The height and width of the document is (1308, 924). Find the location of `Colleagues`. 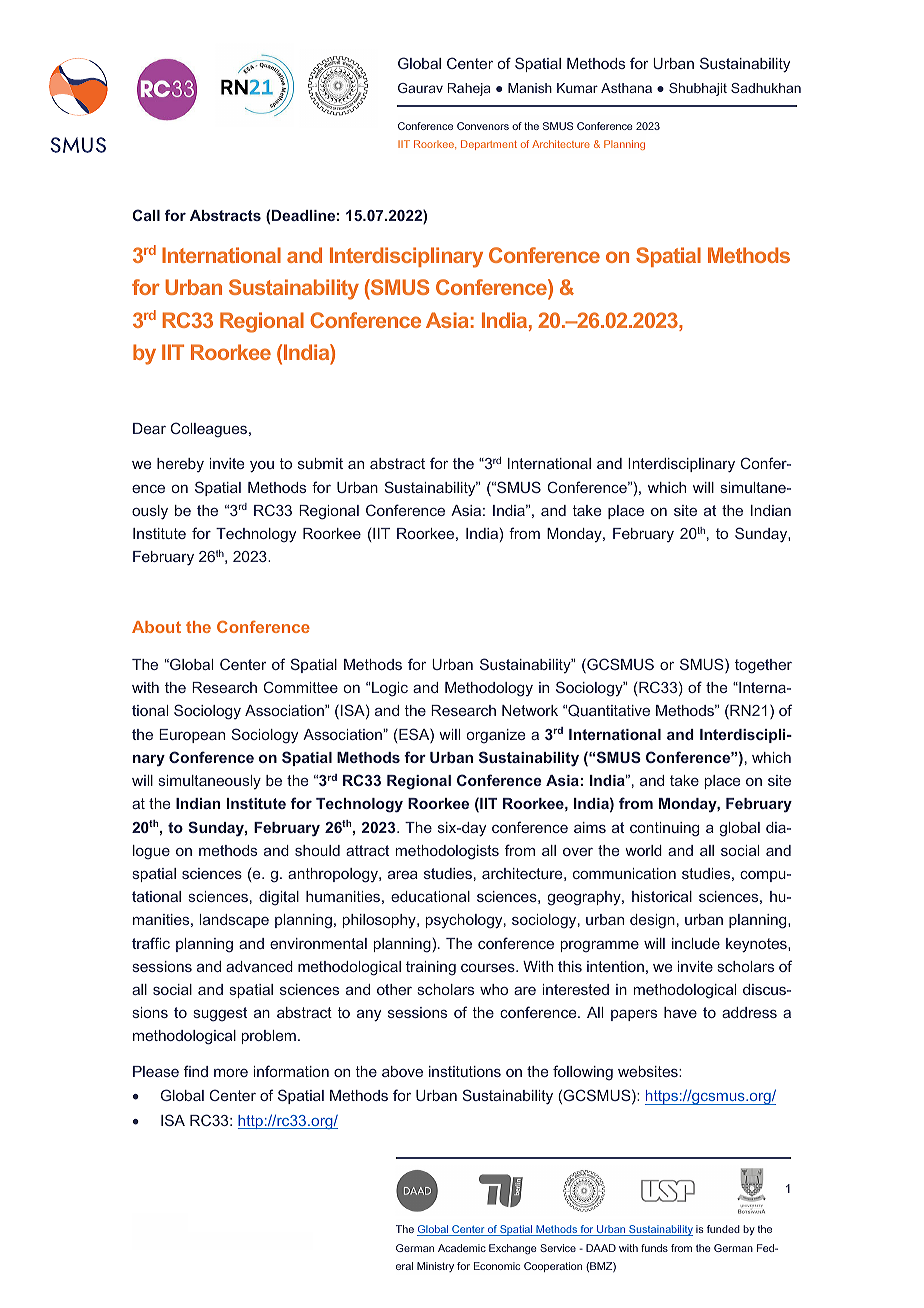

Colleagues is located at coordinates (210, 429).
